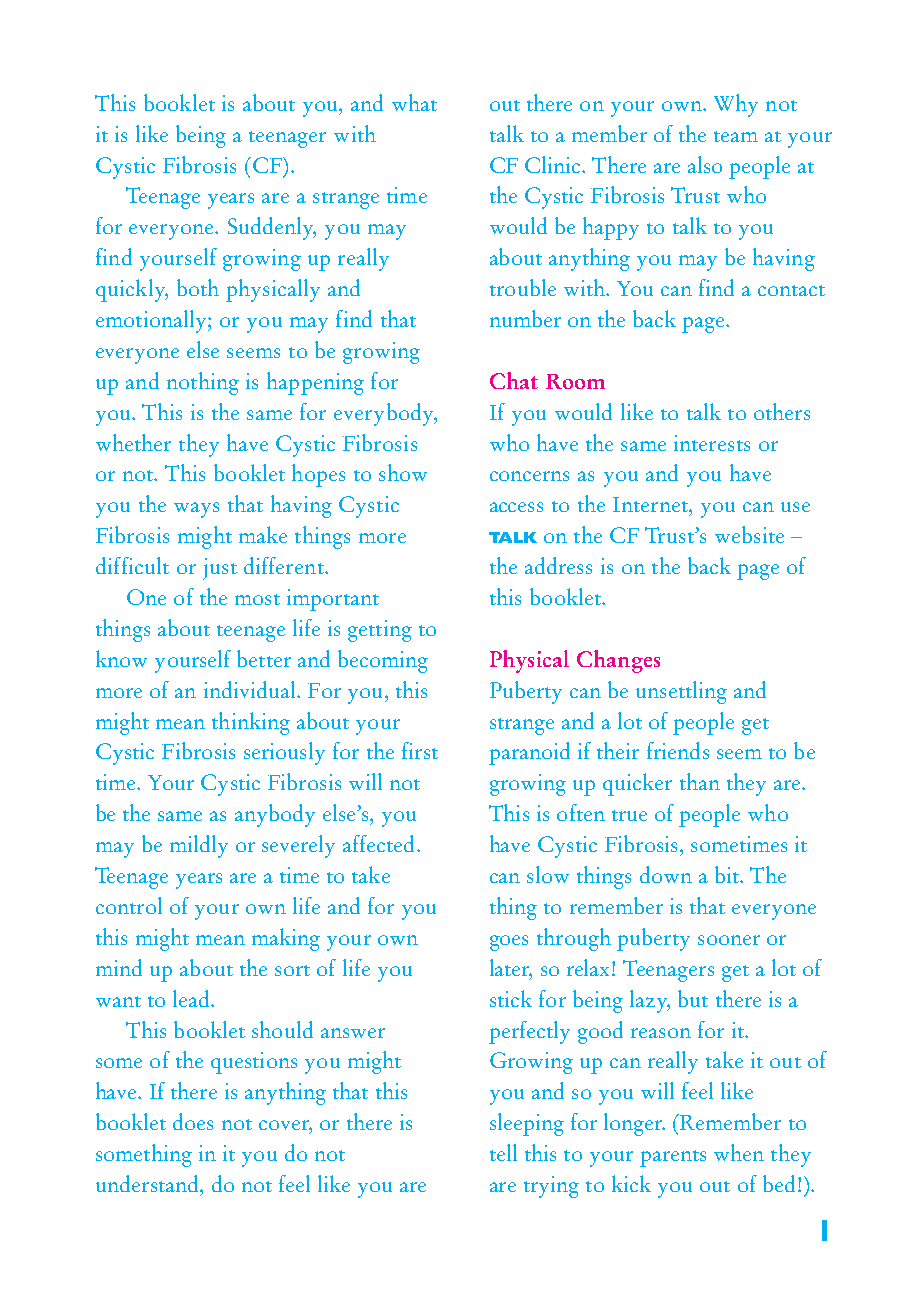  What do you see at coordinates (681, 692) in the screenshot?
I see `unsettling` at bounding box center [681, 692].
